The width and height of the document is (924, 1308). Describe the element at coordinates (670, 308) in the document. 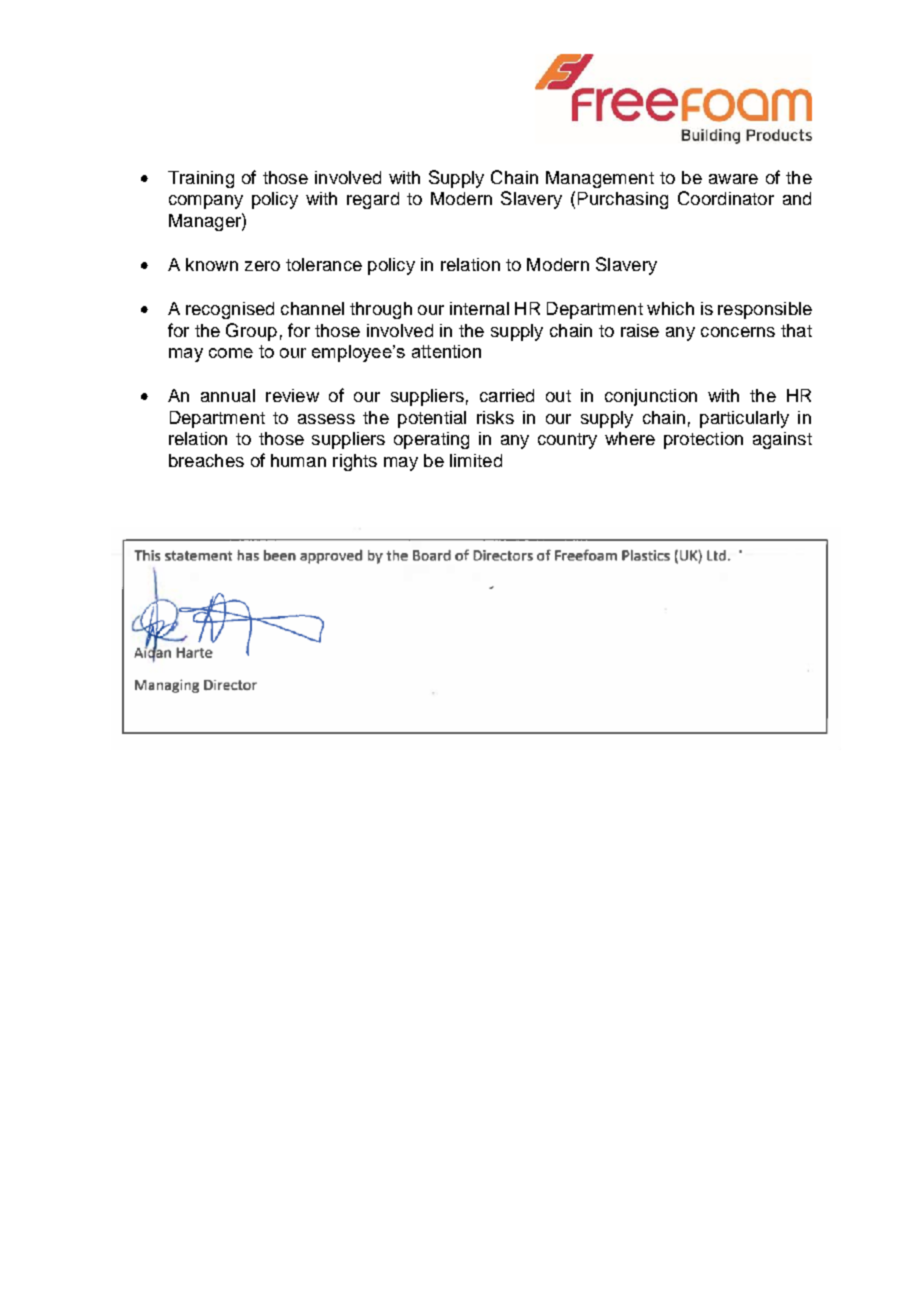

I see `which` at that location.
